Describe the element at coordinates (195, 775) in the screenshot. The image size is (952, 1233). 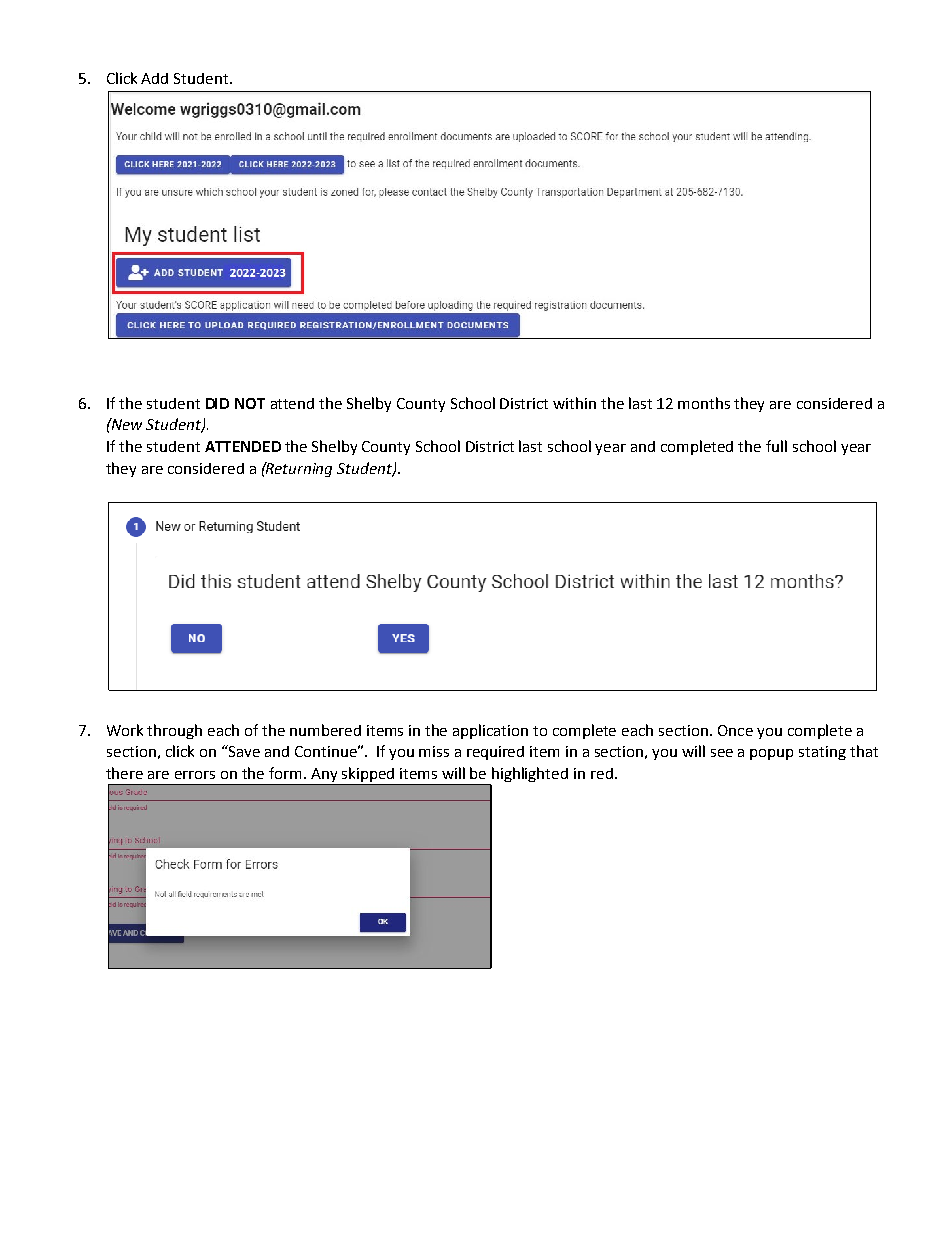
I see `errors` at that location.
